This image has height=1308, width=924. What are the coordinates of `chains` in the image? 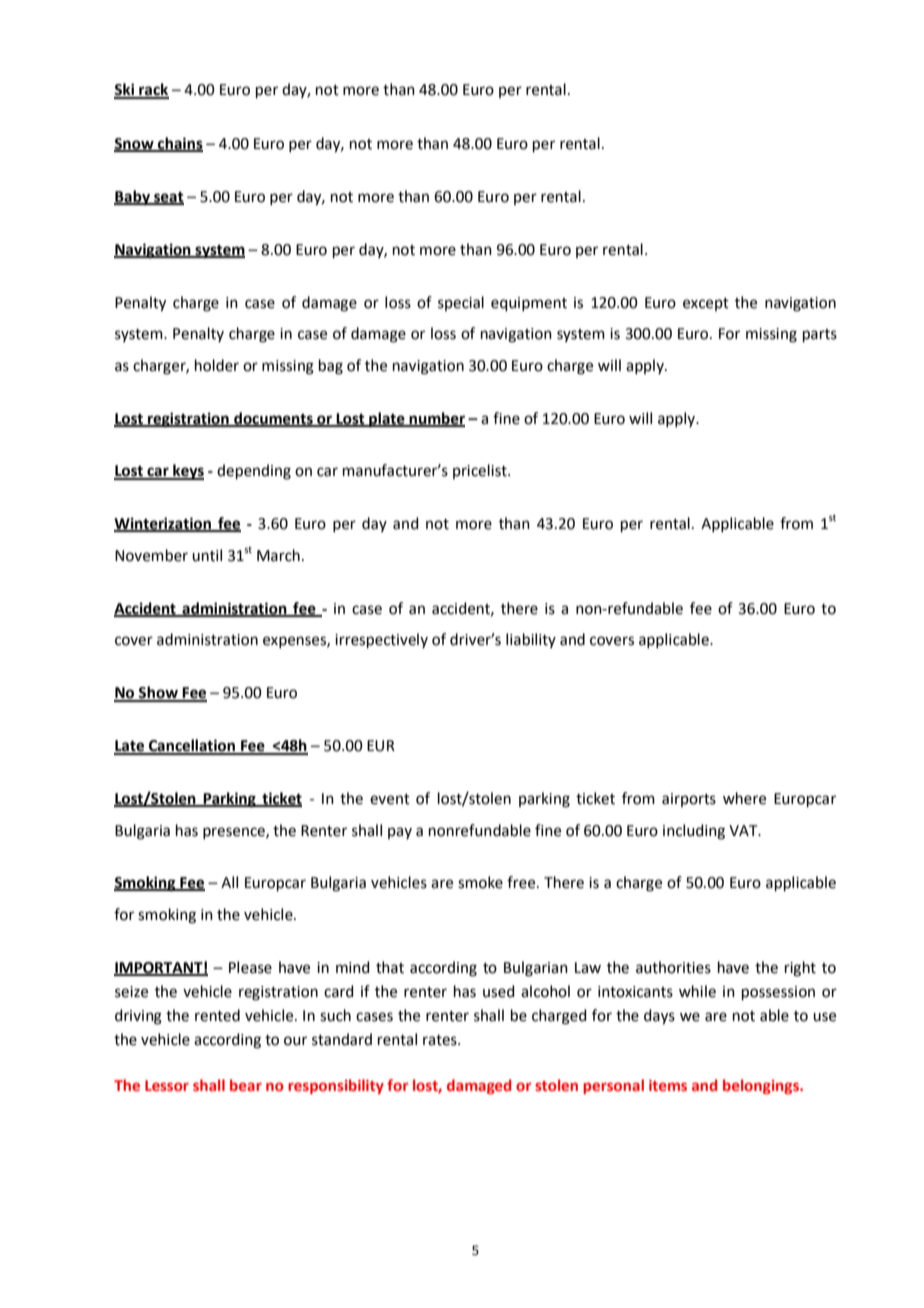 It's located at (179, 144).
